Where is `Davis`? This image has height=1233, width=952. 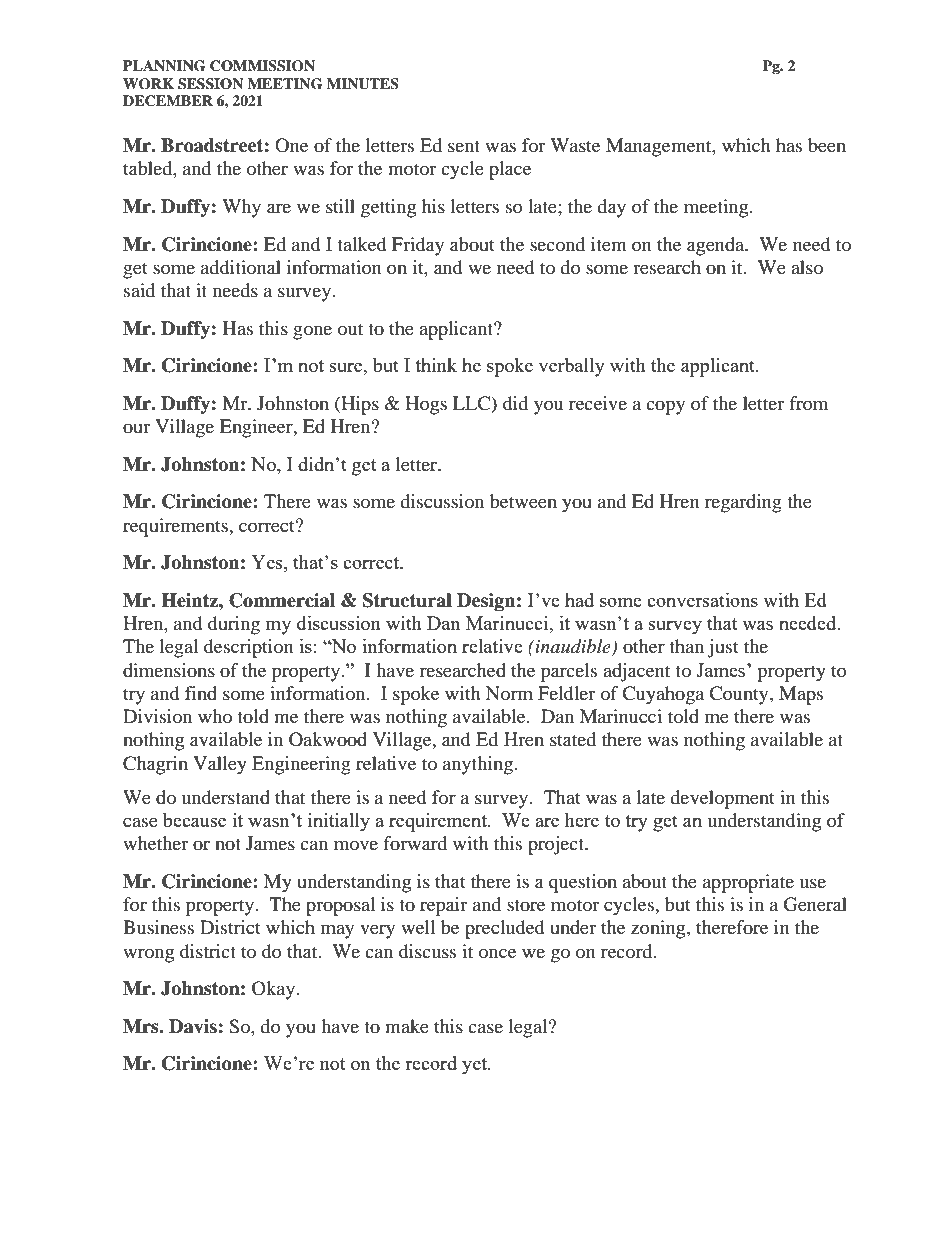 Davis is located at coordinates (193, 1026).
